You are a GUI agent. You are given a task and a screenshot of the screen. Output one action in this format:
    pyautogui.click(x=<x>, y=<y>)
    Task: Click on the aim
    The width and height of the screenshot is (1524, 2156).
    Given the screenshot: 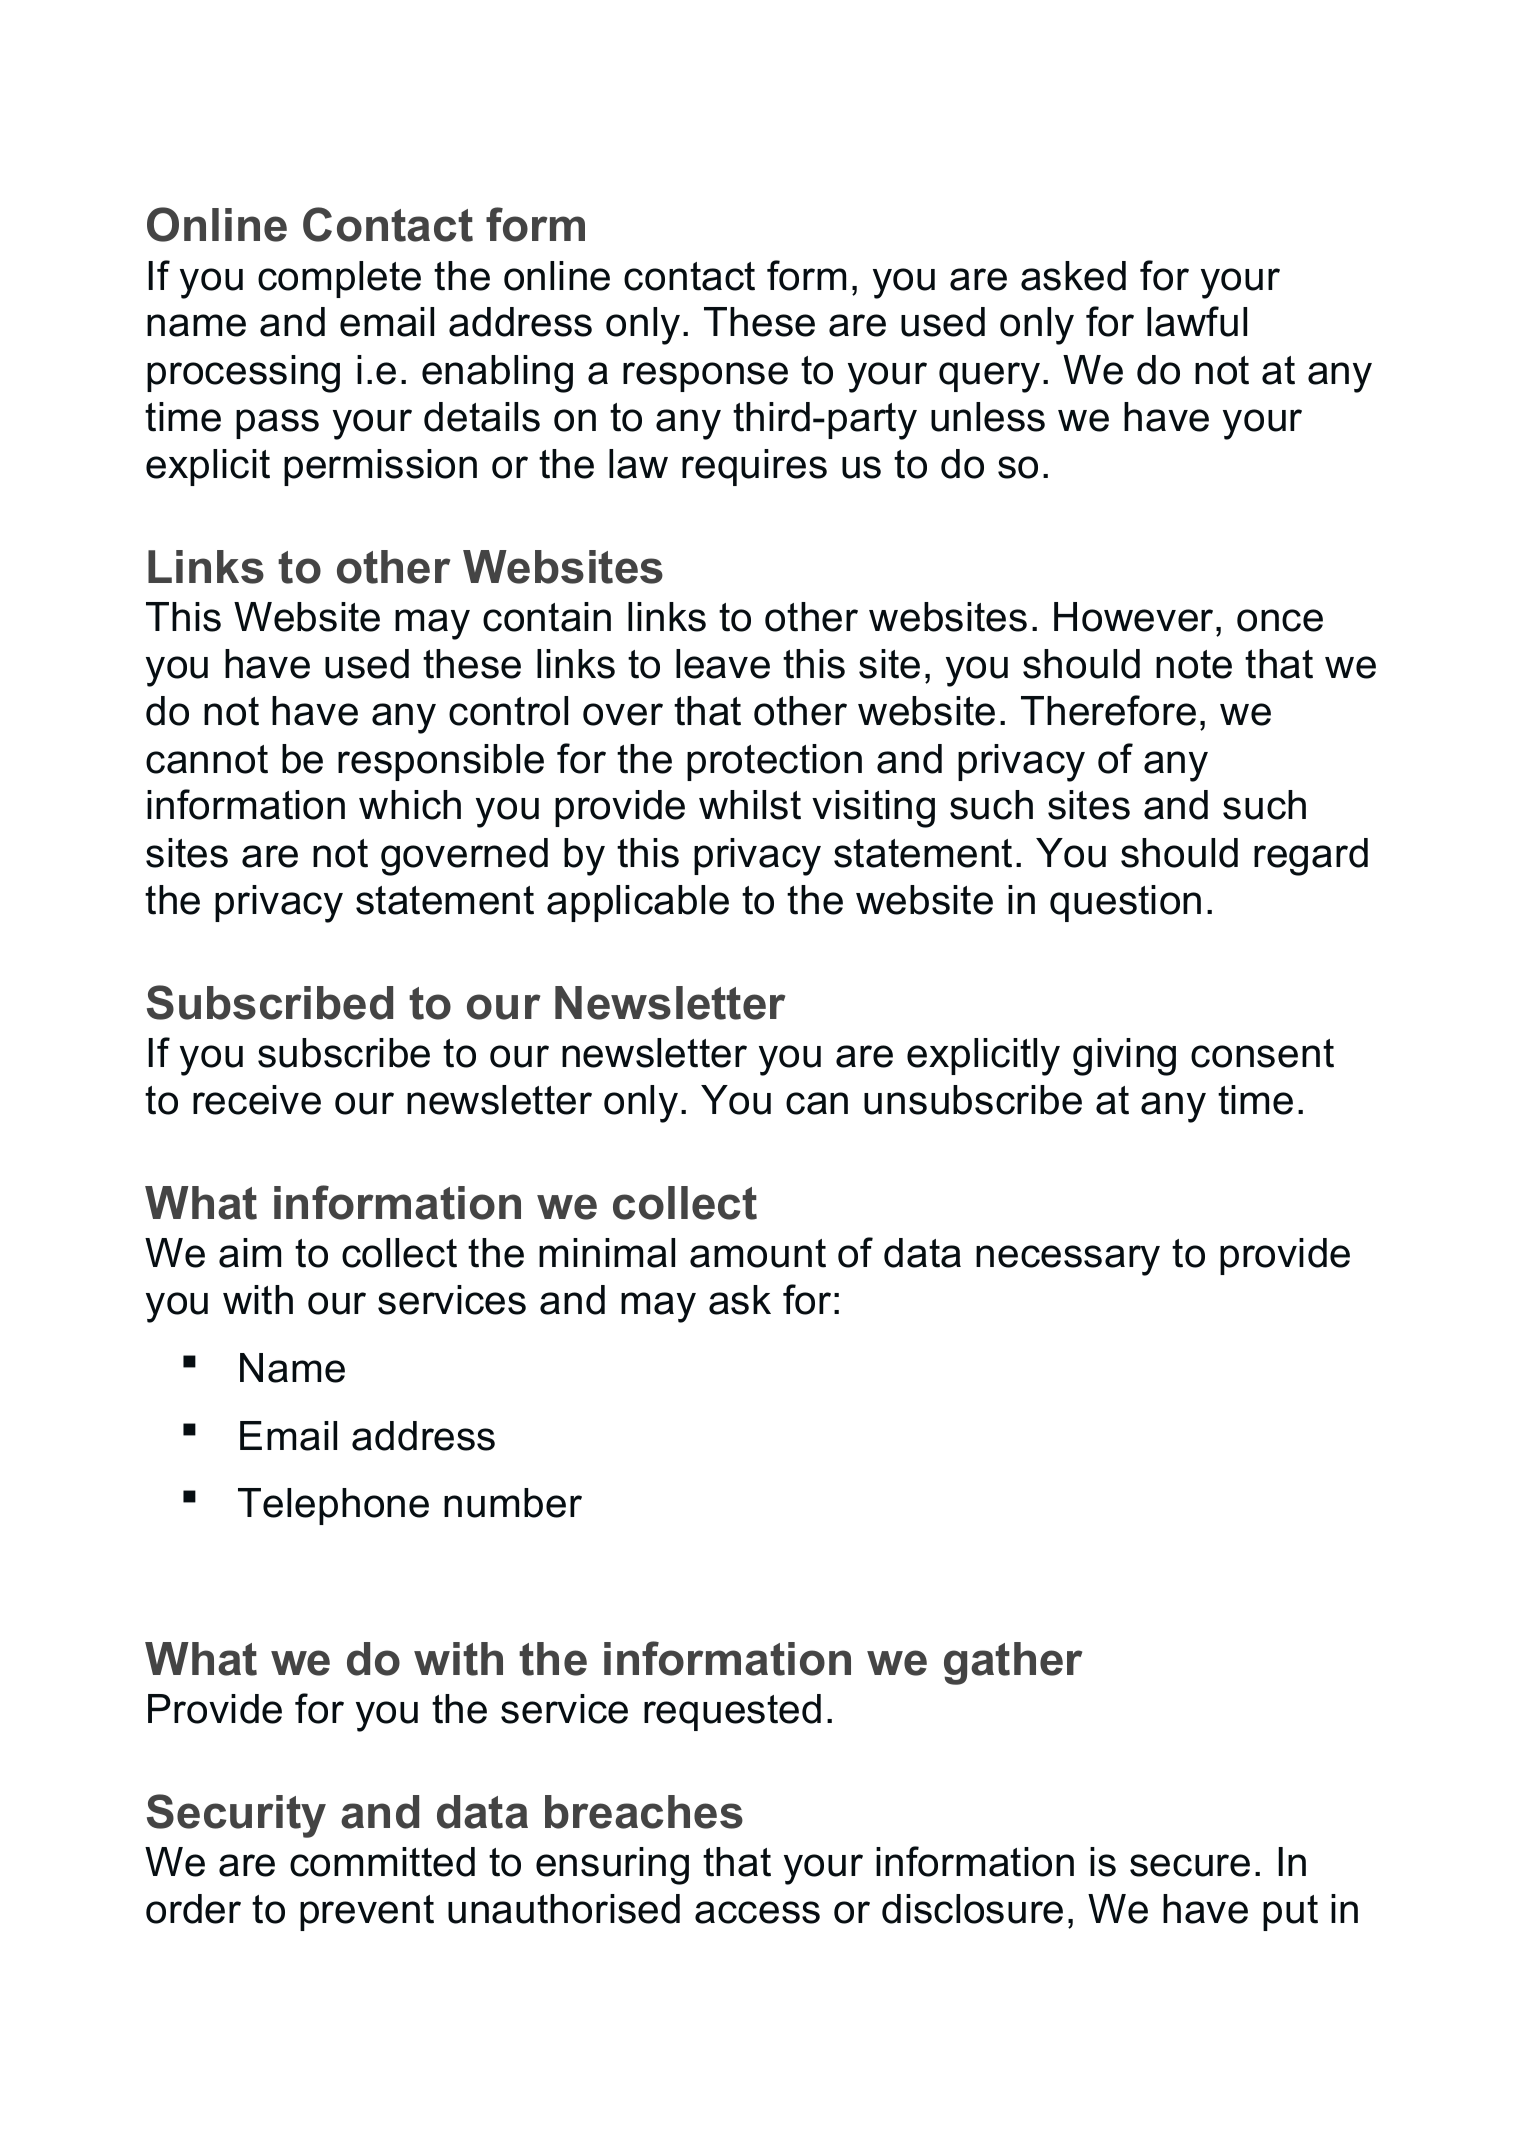 What is the action you would take?
    pyautogui.click(x=250, y=1253)
